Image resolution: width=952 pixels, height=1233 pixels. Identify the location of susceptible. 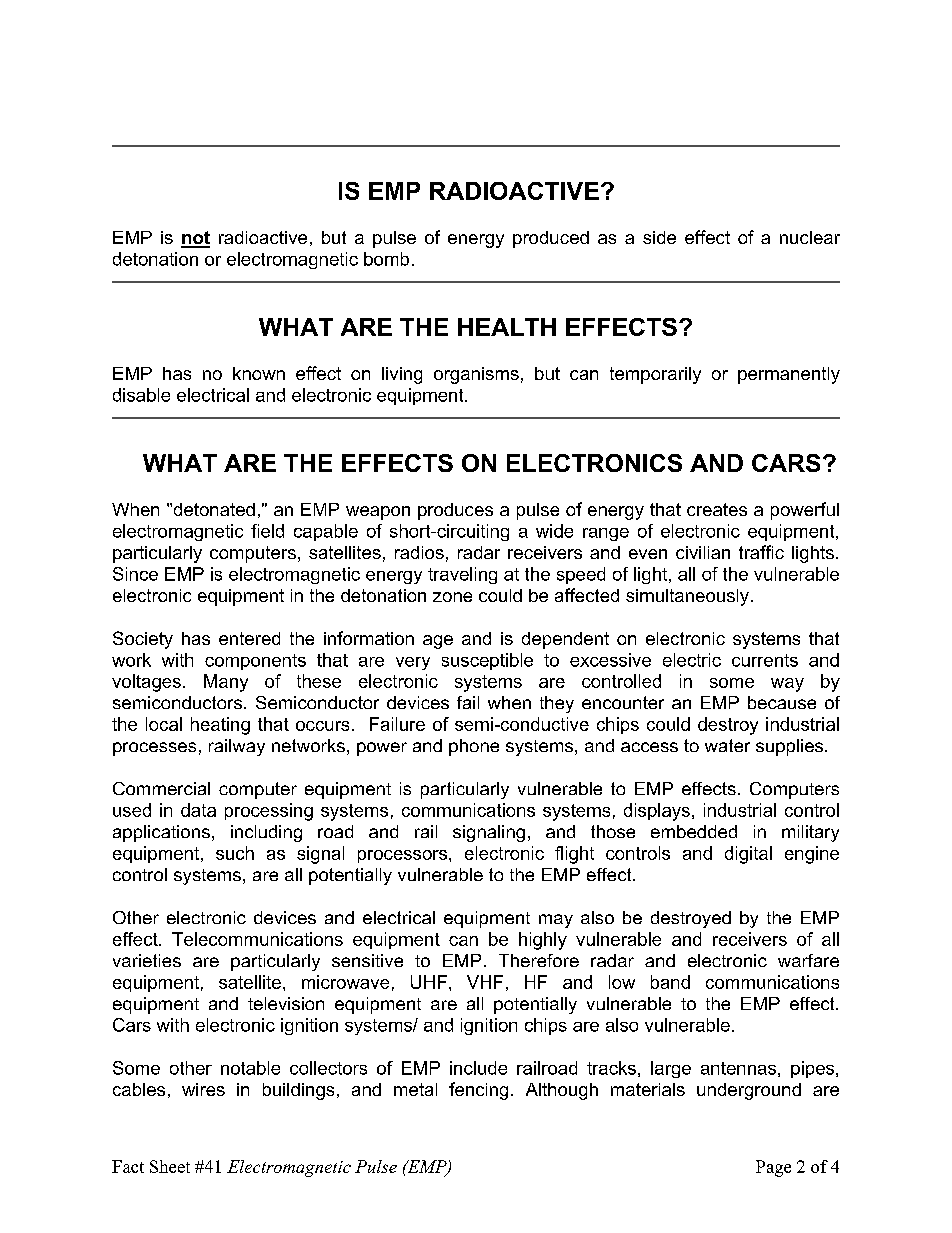
(487, 661).
